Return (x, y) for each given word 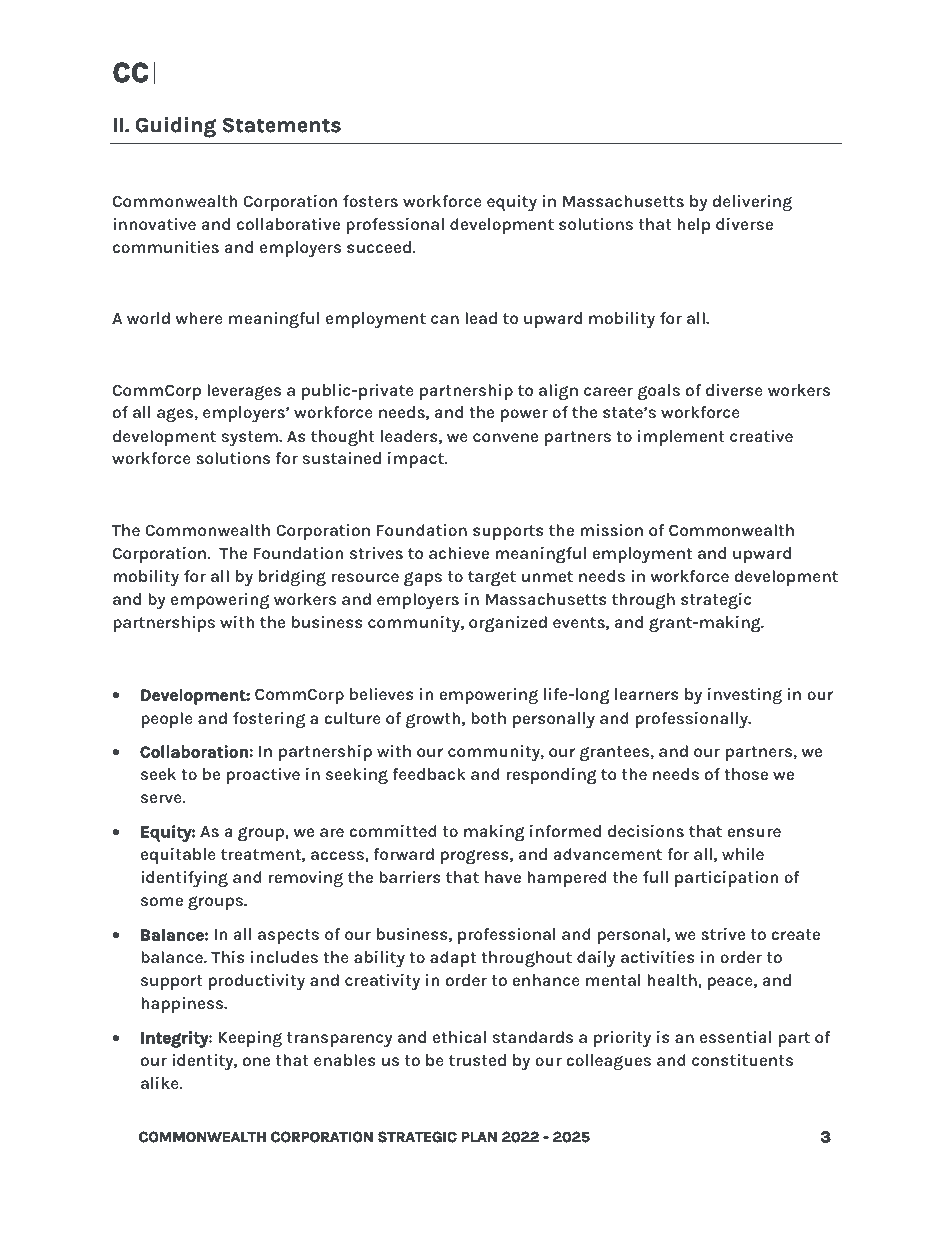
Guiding (175, 127)
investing (745, 696)
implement (681, 438)
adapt (453, 959)
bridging (292, 578)
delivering (752, 203)
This (228, 957)
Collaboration (194, 751)
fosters (370, 201)
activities (658, 957)
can (445, 319)
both (488, 718)
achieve (459, 553)
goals (659, 392)
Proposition (216, 367)
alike (161, 1083)
